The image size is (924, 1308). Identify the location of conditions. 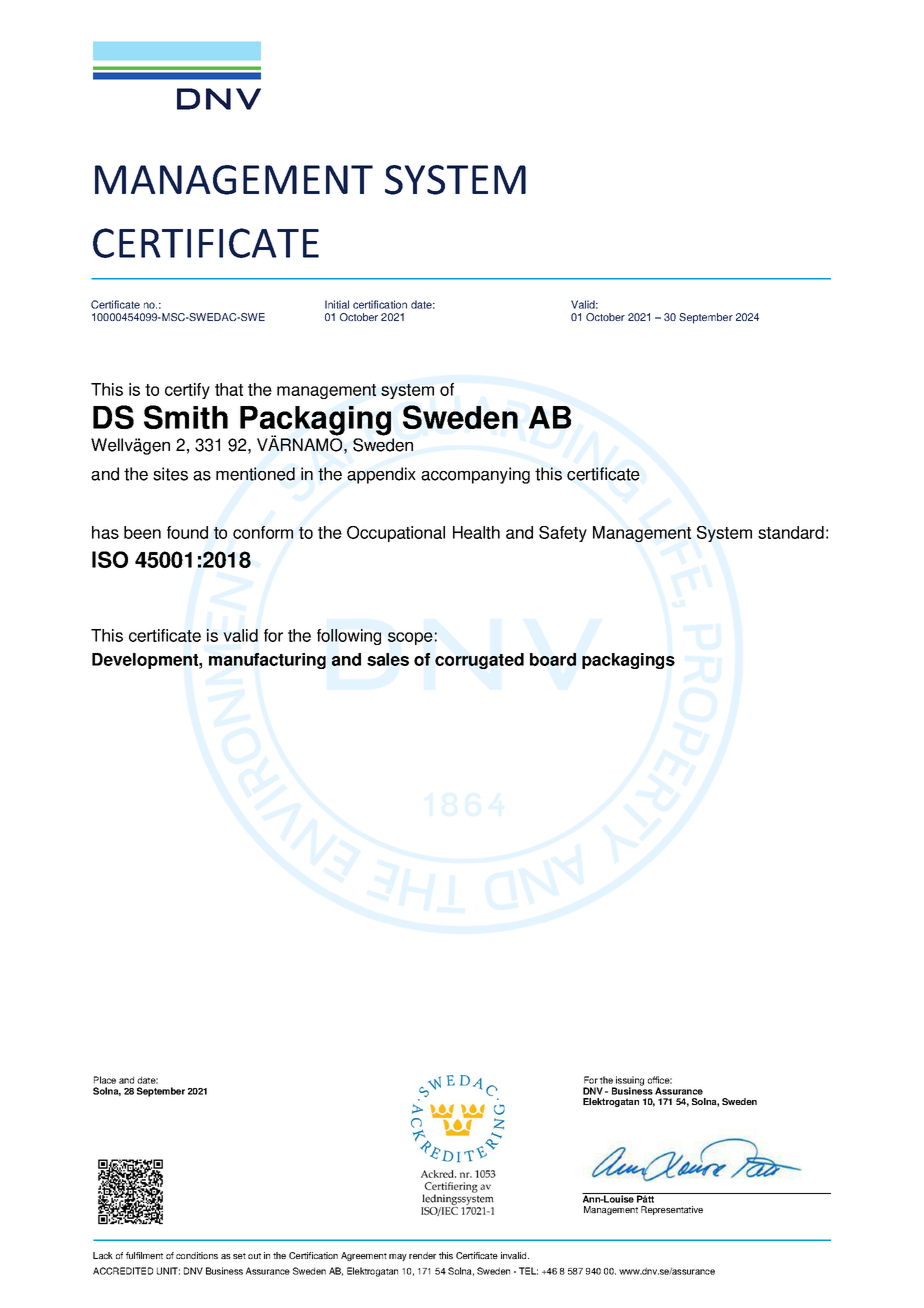
(197, 1255).
